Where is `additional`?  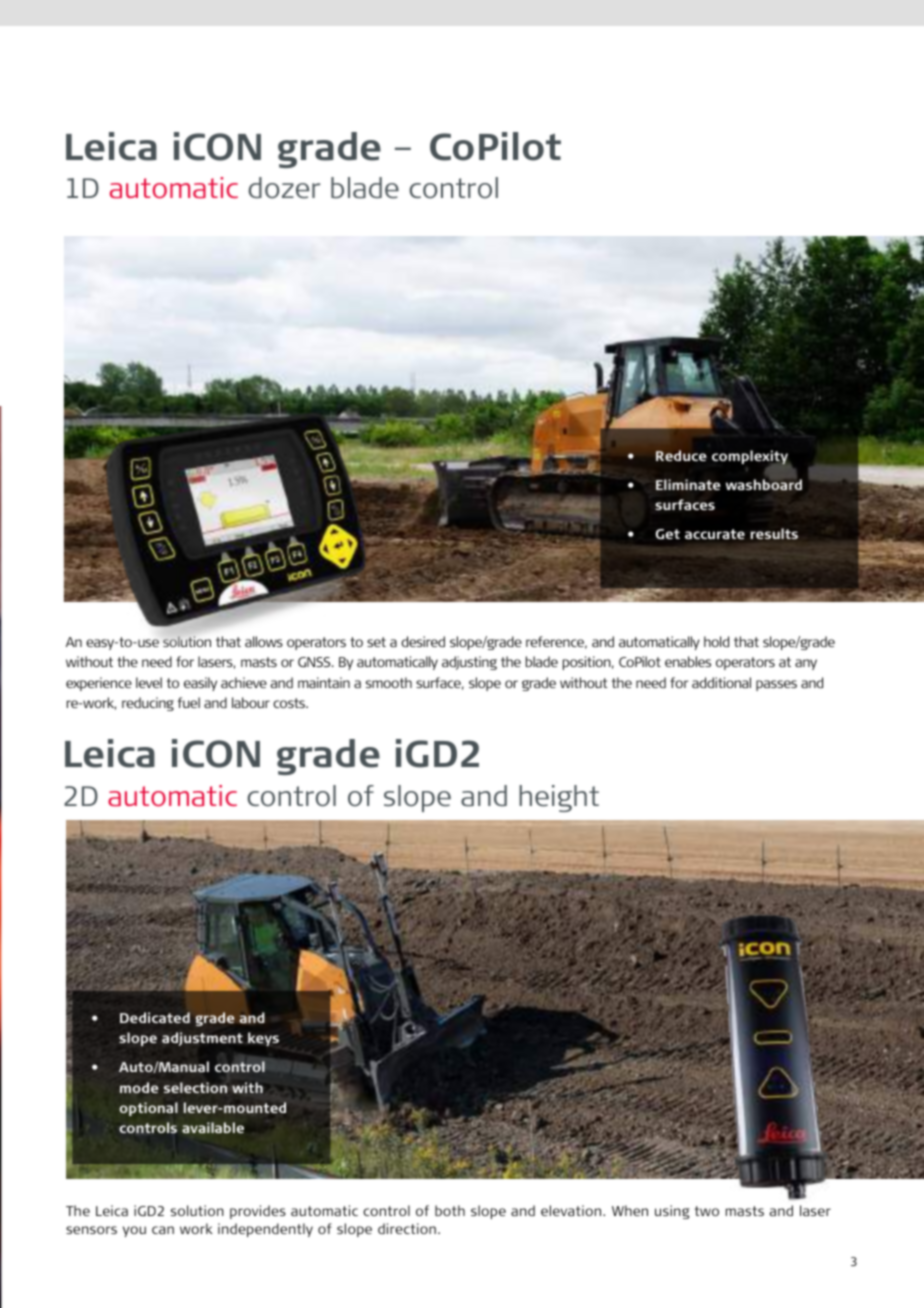
additional is located at coordinates (721, 682).
